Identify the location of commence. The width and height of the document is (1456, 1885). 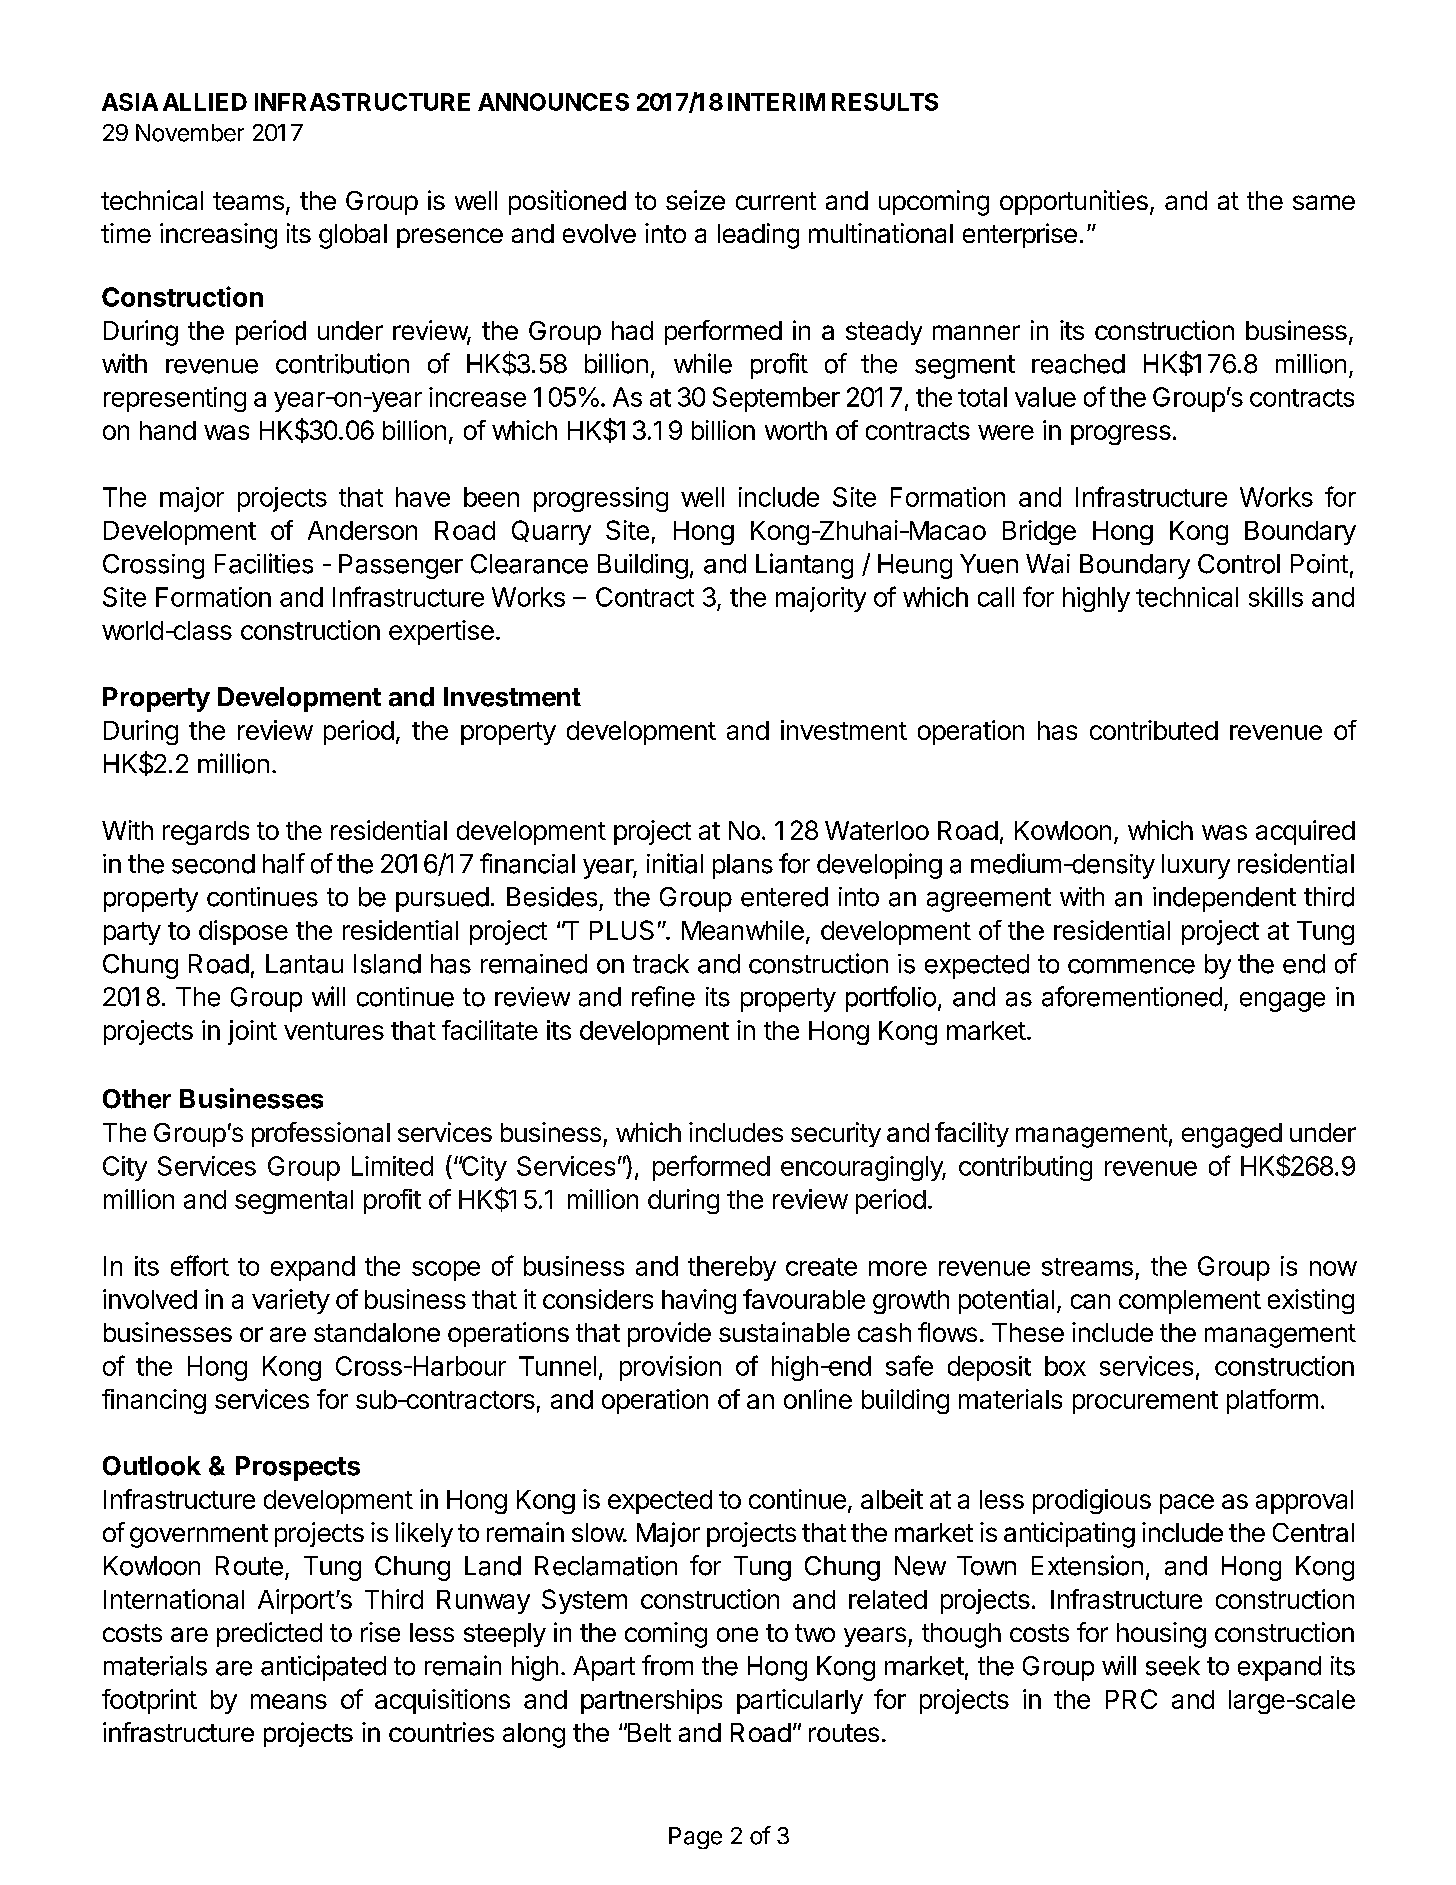
(1131, 966).
